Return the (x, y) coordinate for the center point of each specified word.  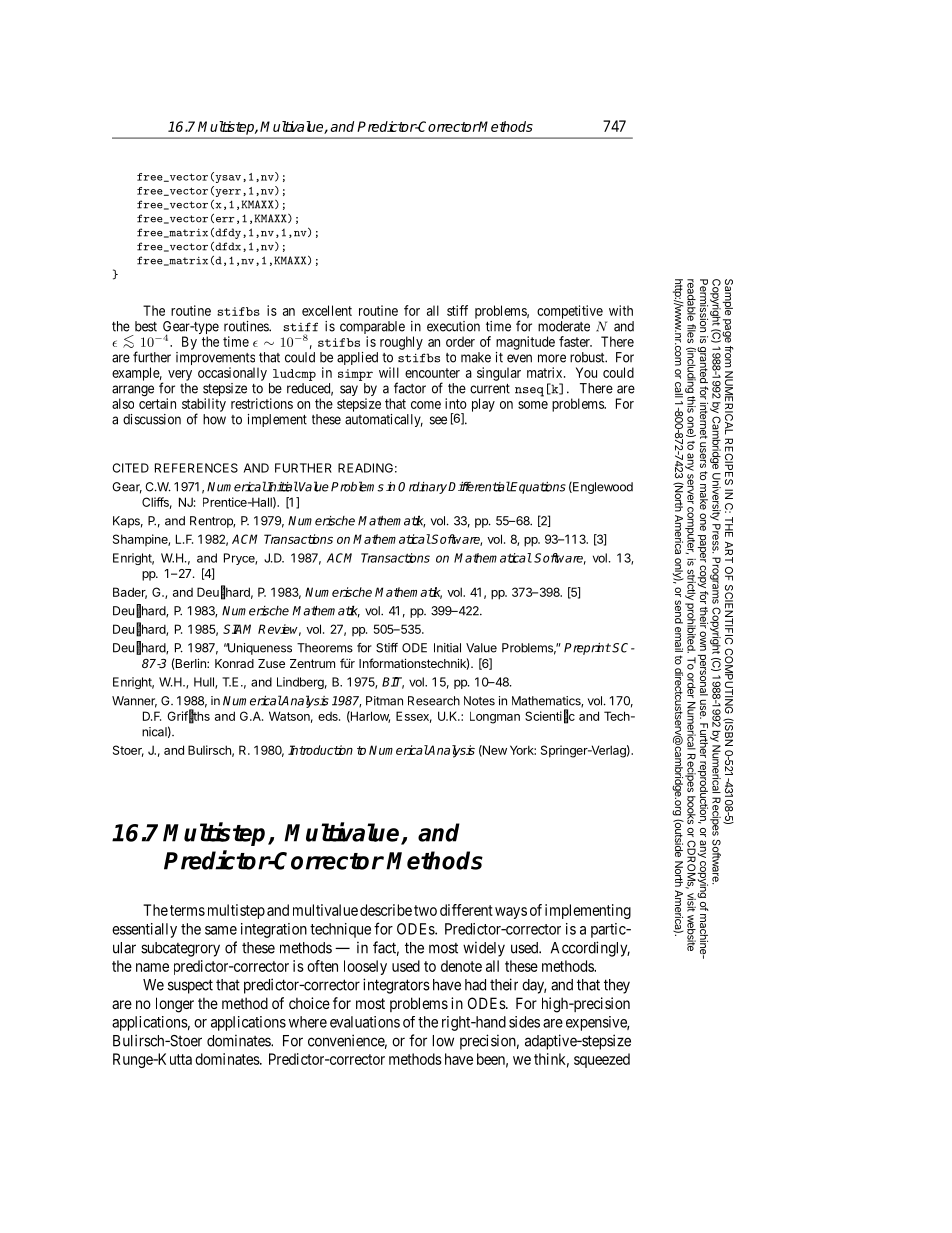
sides (524, 1022)
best (146, 326)
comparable (373, 329)
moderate (564, 326)
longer (175, 1005)
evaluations (365, 1022)
